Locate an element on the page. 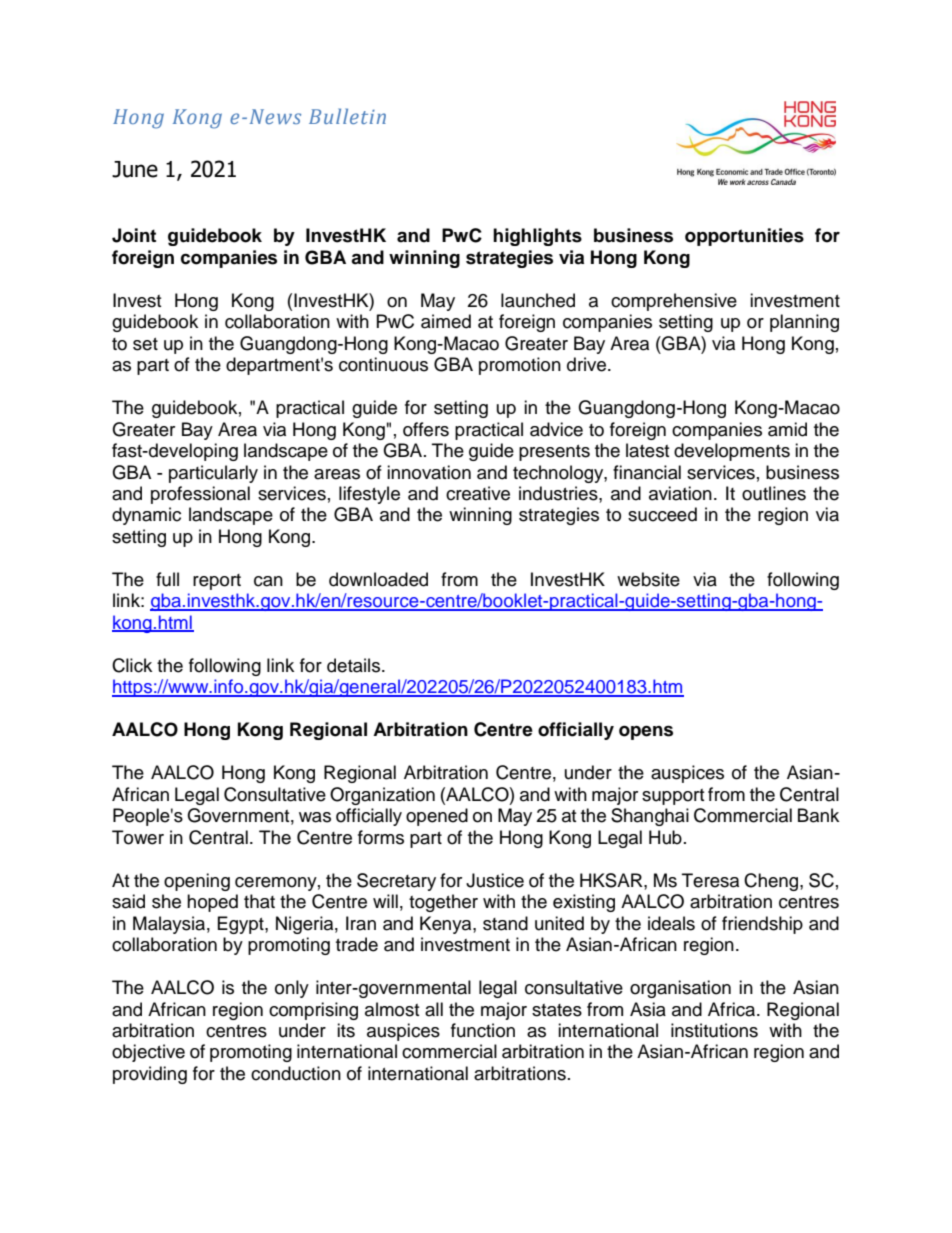  opportunities is located at coordinates (744, 237).
